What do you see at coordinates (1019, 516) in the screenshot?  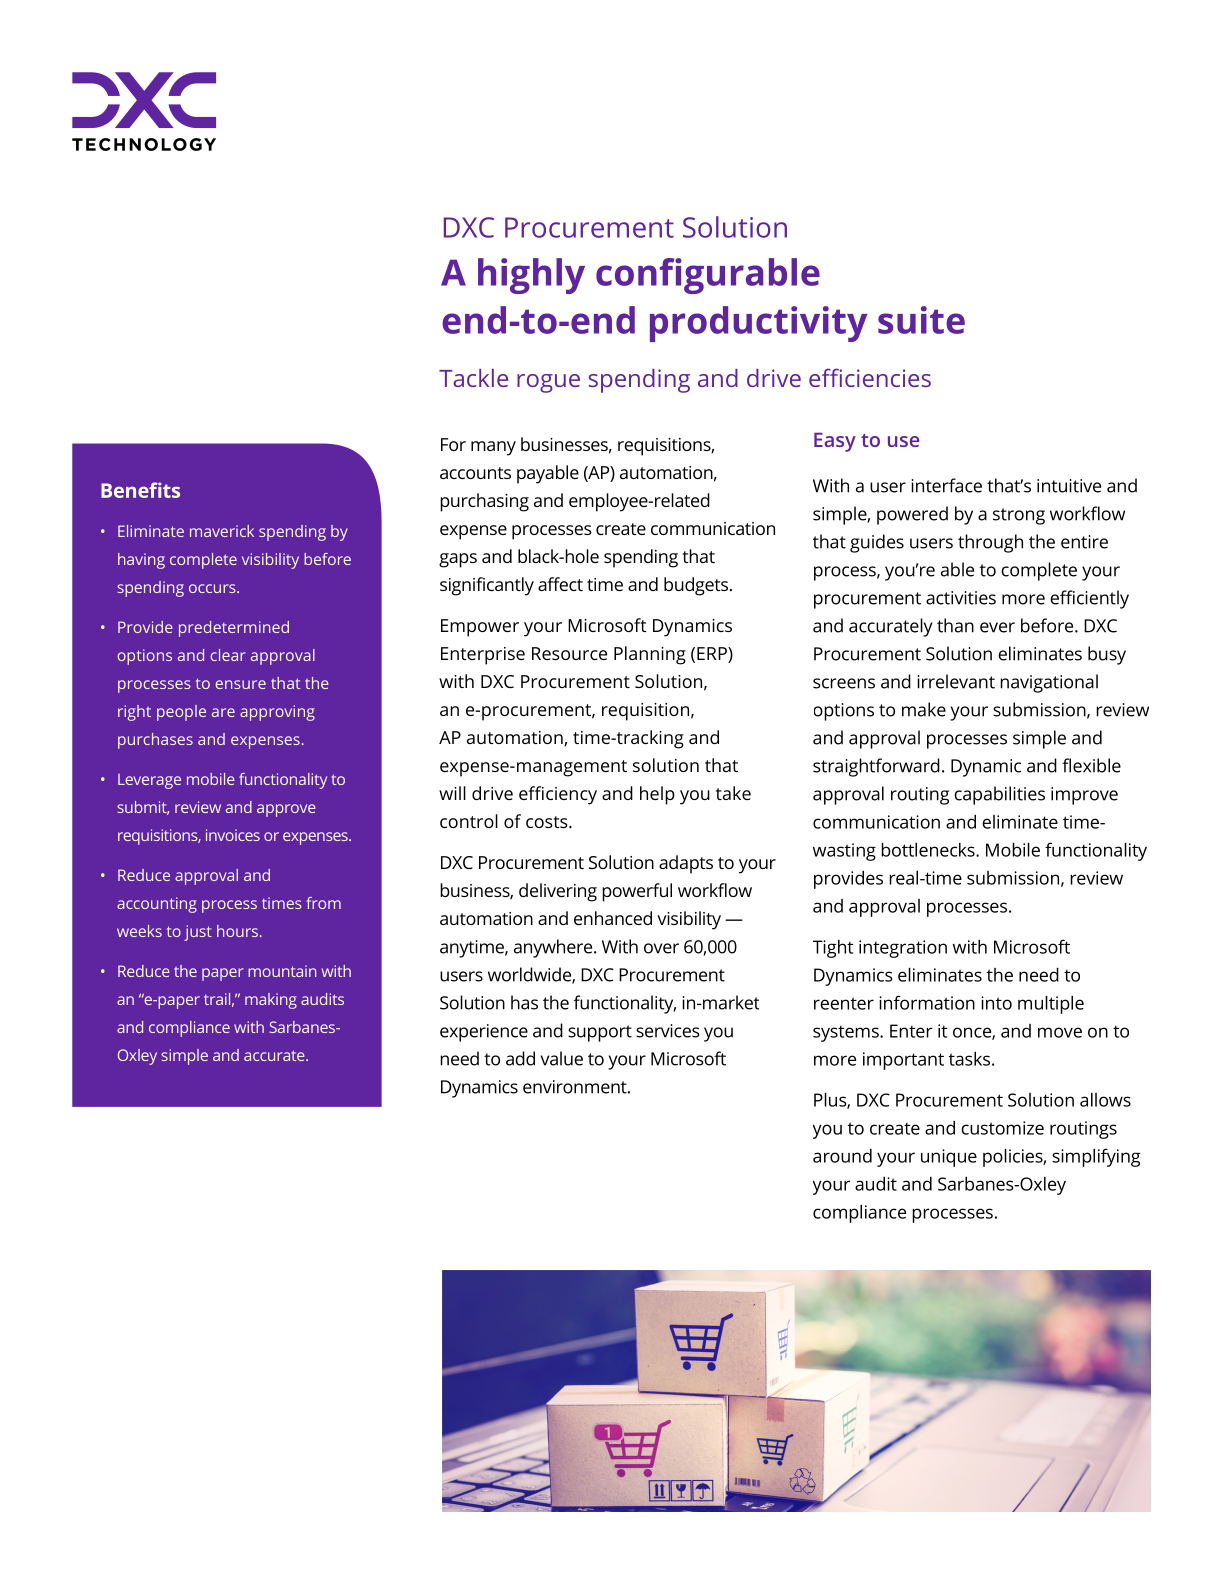 I see `strong` at bounding box center [1019, 516].
